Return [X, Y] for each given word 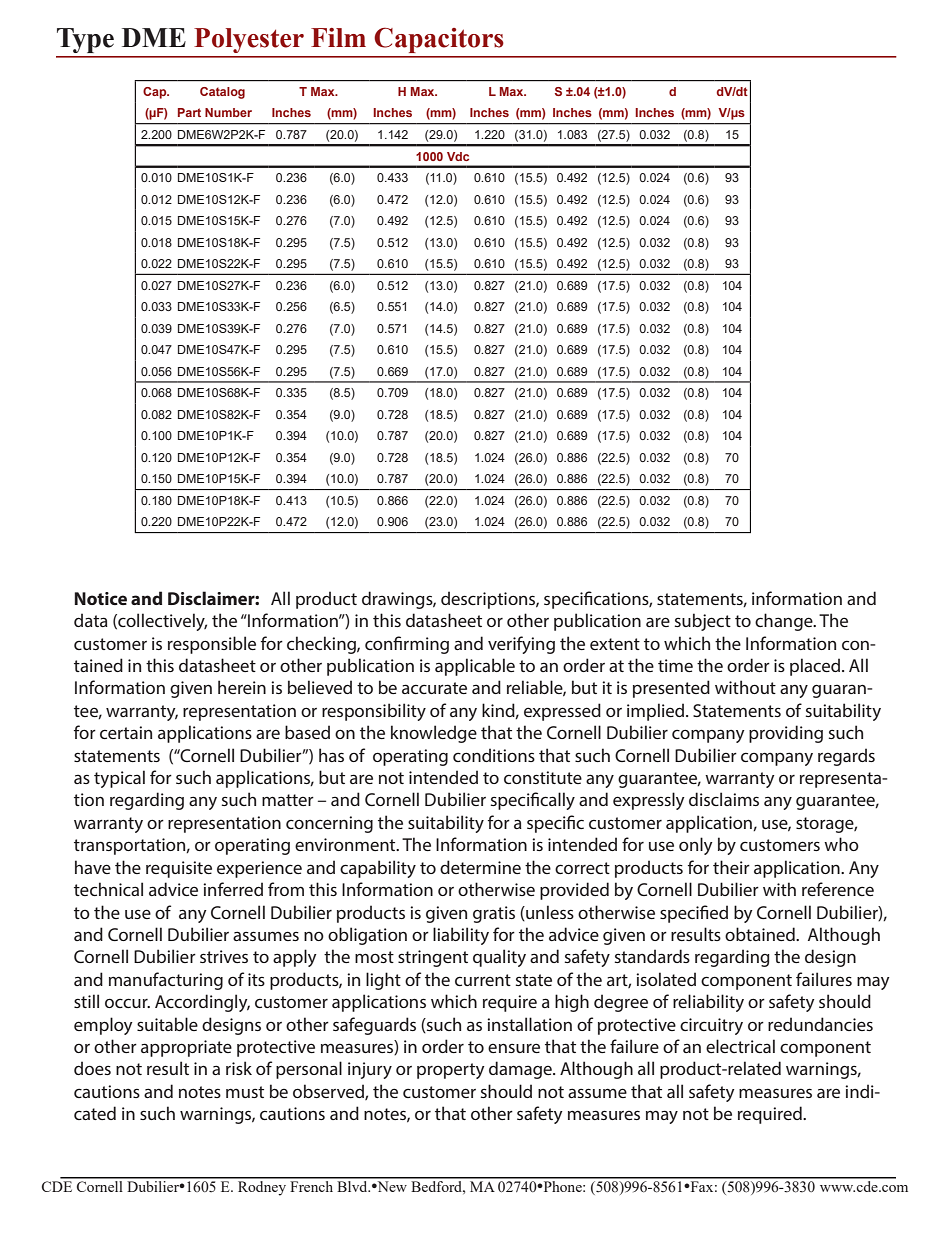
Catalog [222, 93]
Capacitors [439, 40]
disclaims [724, 799]
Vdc [458, 156]
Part [189, 112]
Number [228, 112]
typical [119, 779]
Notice [100, 598]
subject [703, 622]
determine [480, 867]
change [785, 622]
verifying [521, 645]
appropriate [186, 1048]
